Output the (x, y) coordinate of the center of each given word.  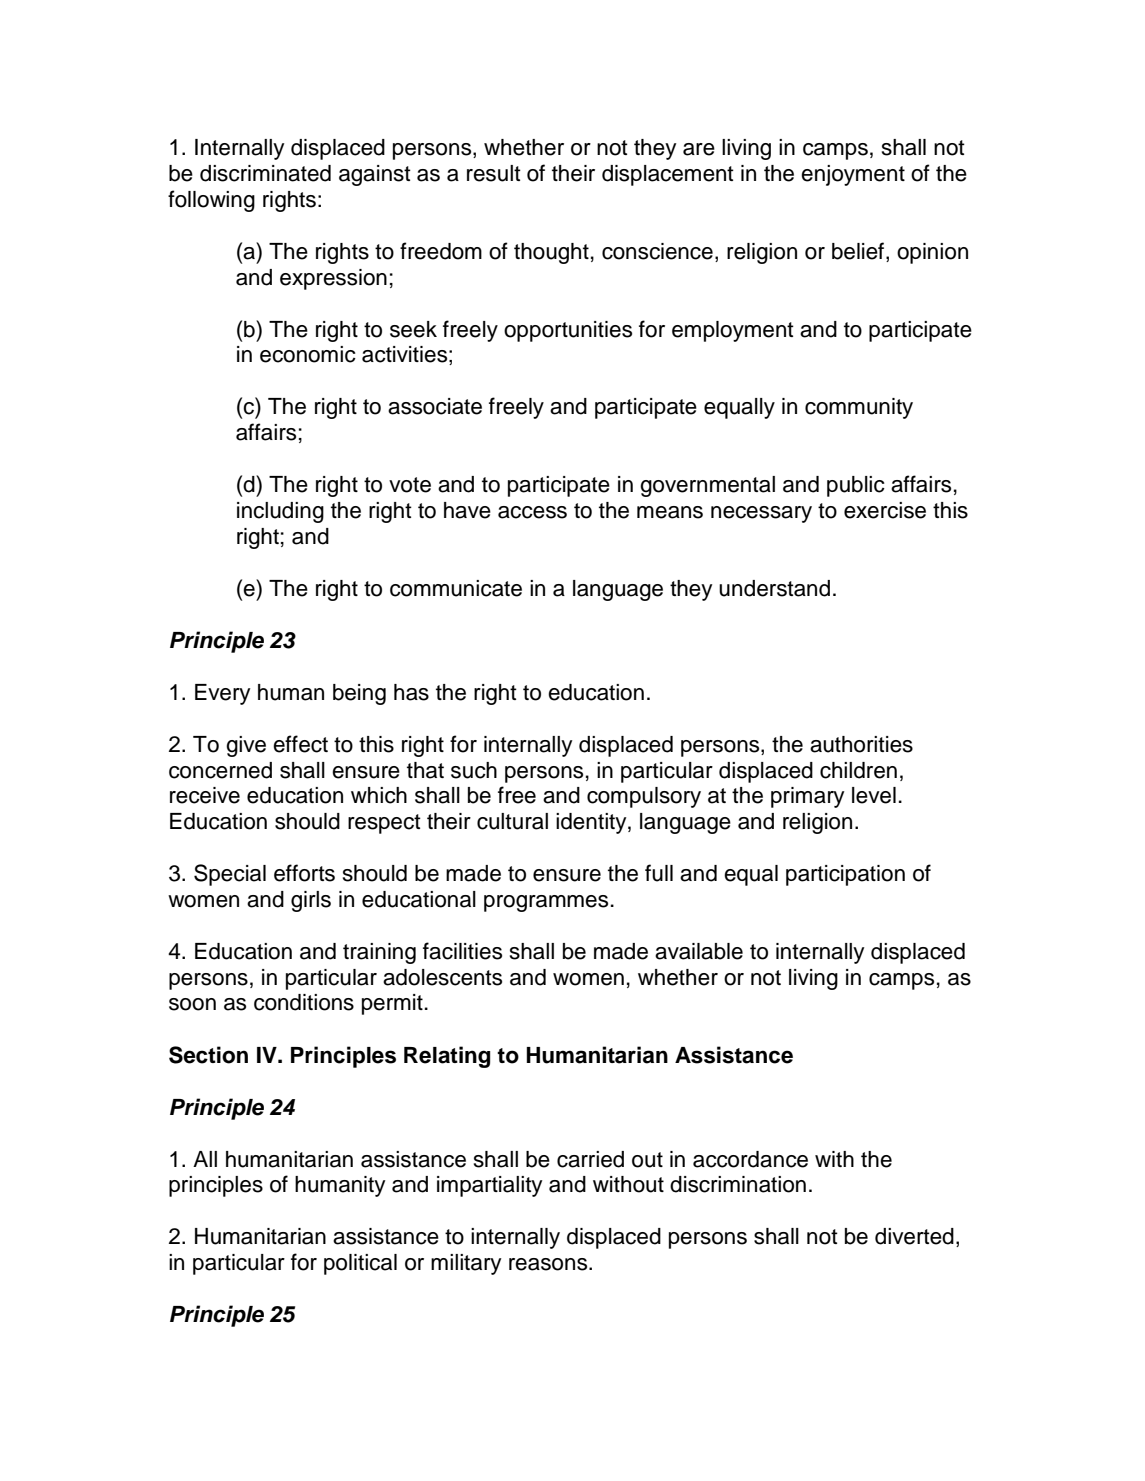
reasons (549, 1264)
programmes (546, 903)
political (360, 1264)
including (280, 512)
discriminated (265, 173)
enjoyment (853, 175)
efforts (304, 873)
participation (845, 875)
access (532, 512)
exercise (885, 510)
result (494, 173)
